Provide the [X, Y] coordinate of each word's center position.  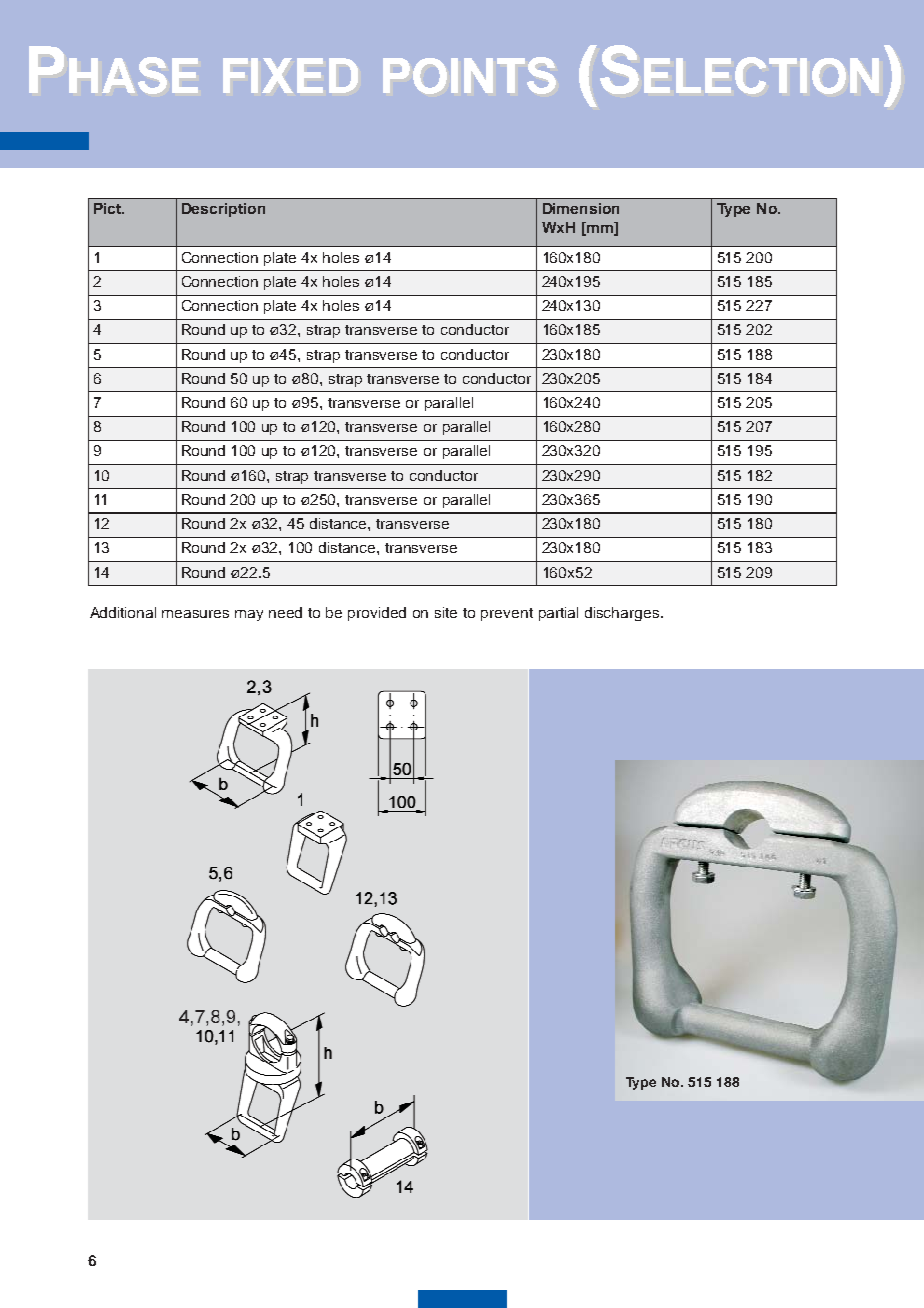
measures [195, 614]
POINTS [469, 75]
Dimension [581, 208]
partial [558, 614]
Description [223, 210]
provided [377, 614]
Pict [108, 208]
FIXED [290, 75]
